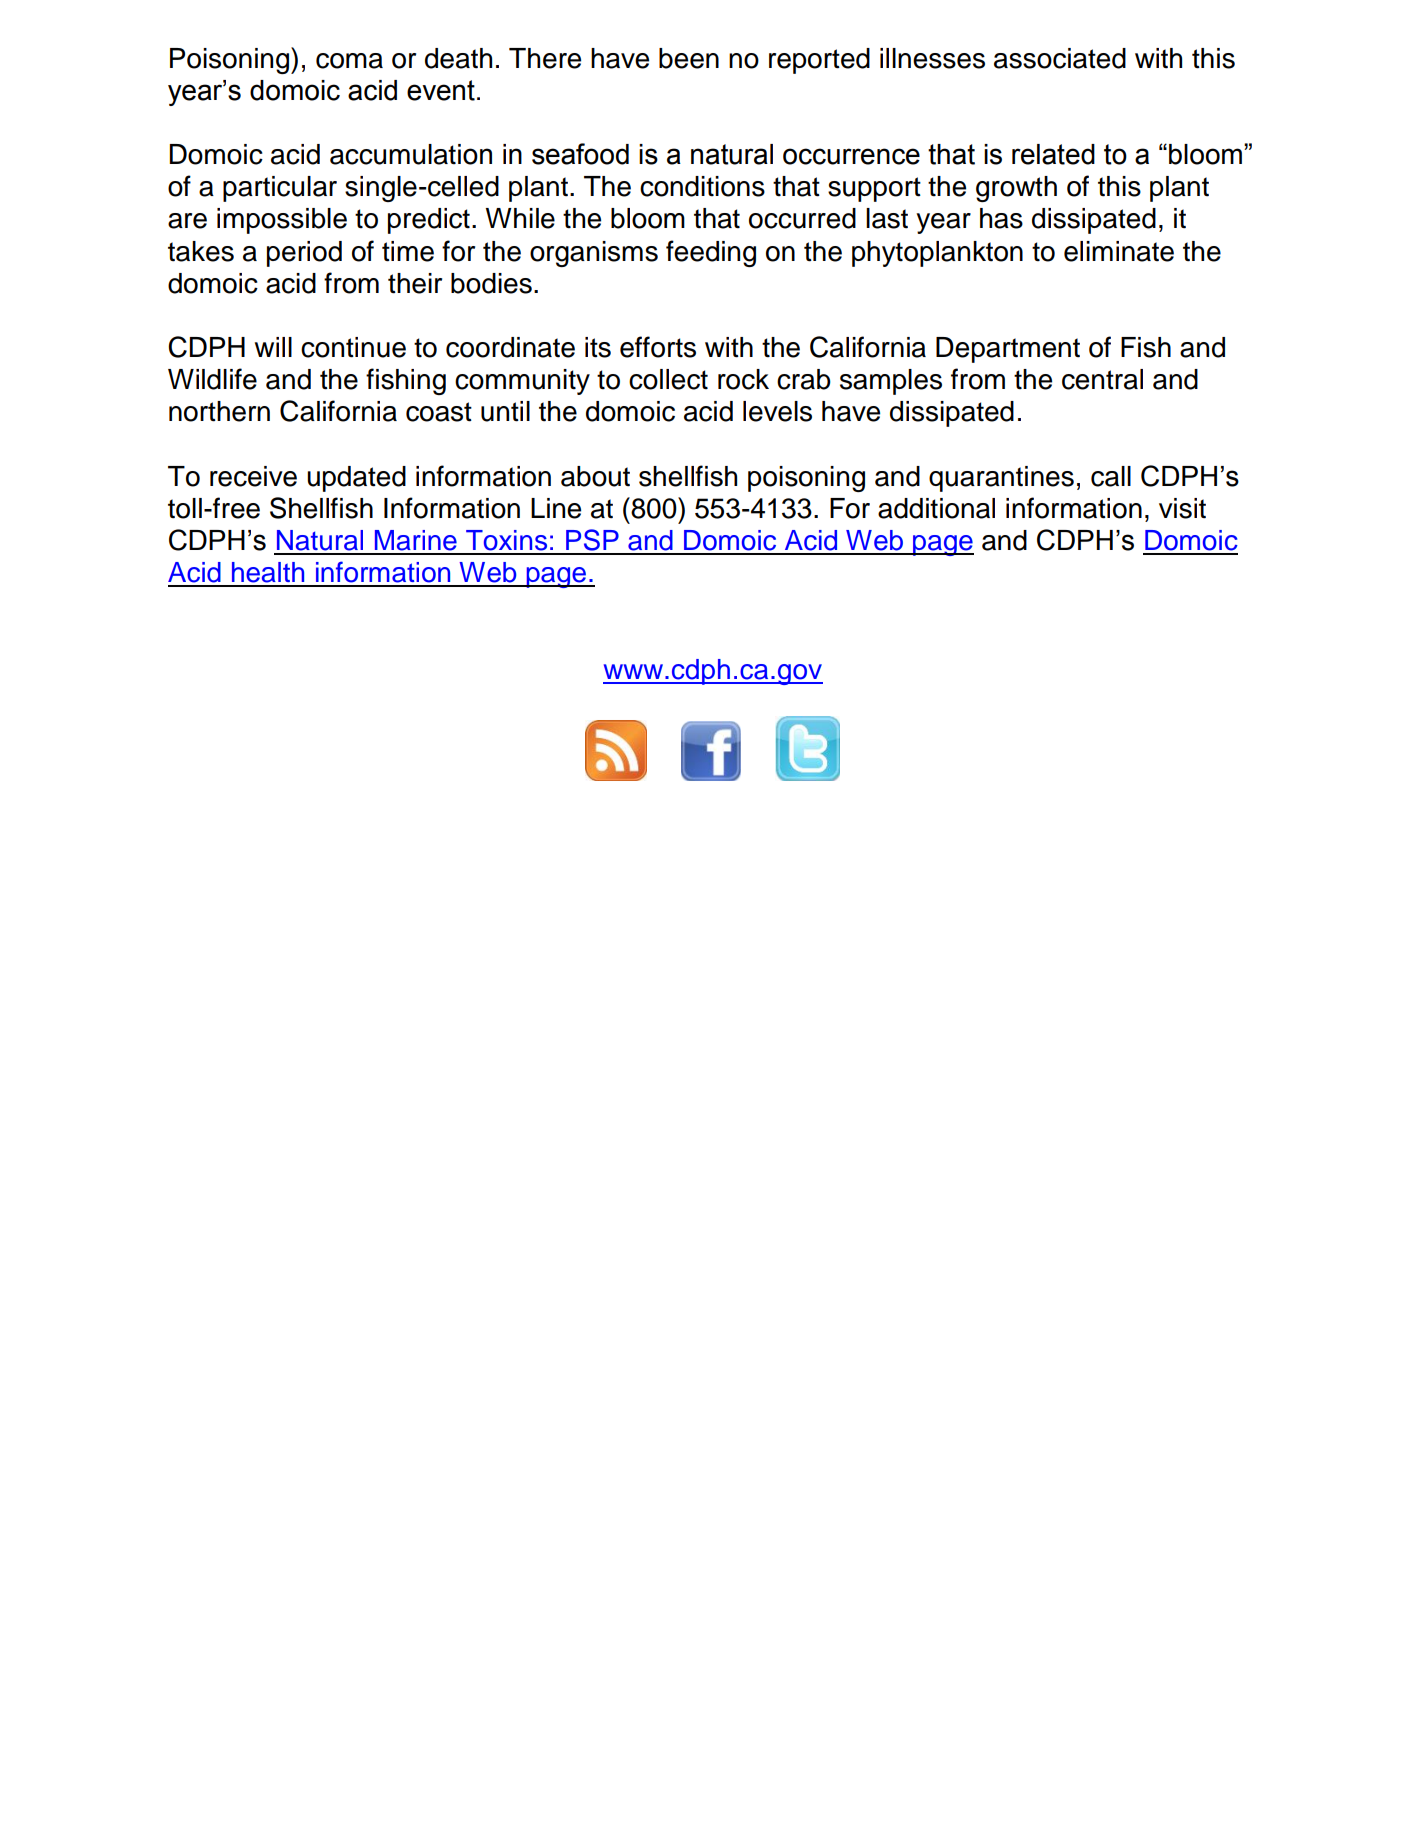  Describe the element at coordinates (273, 347) in the screenshot. I see `will` at that location.
